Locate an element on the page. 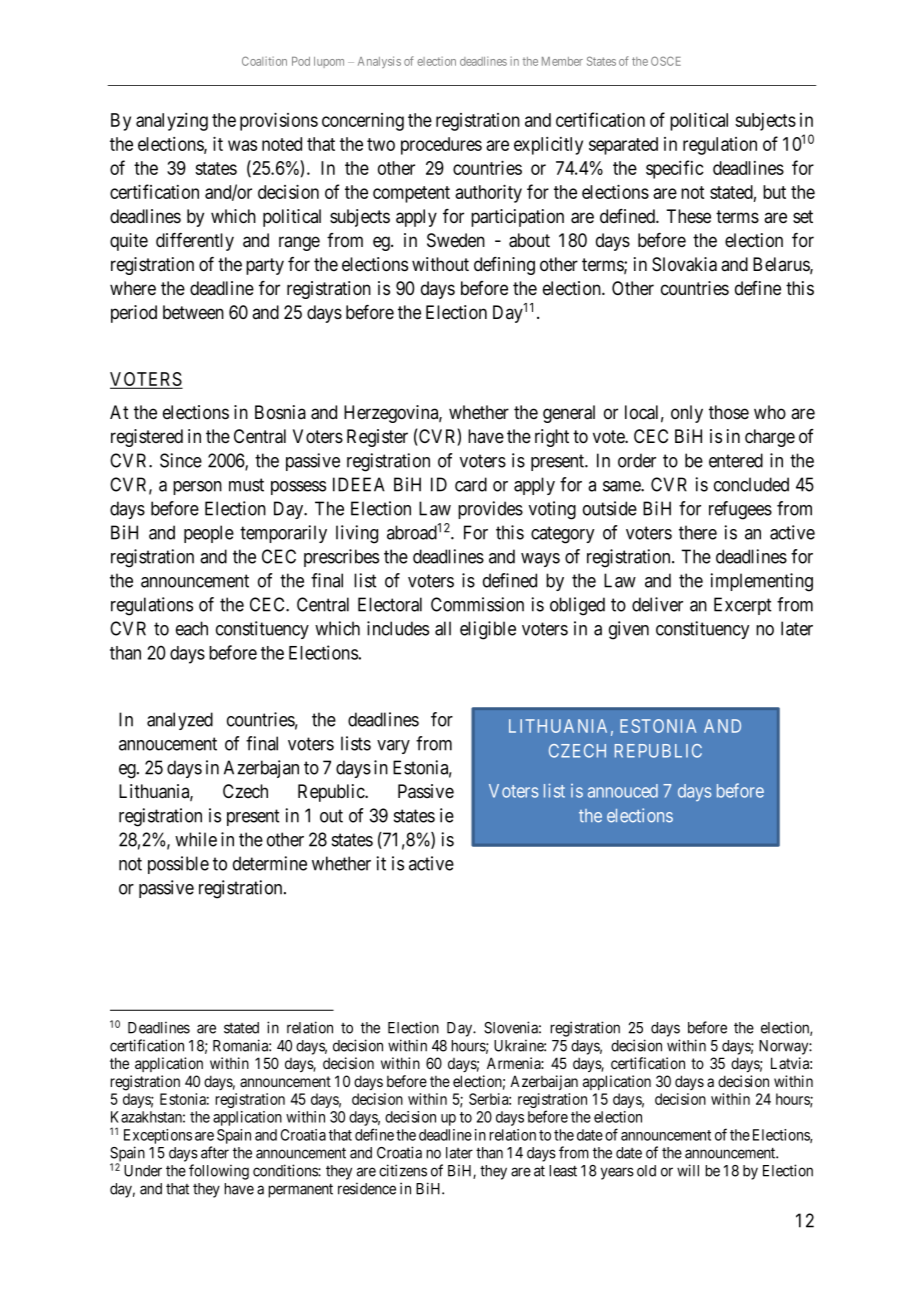  procedures is located at coordinates (441, 146).
